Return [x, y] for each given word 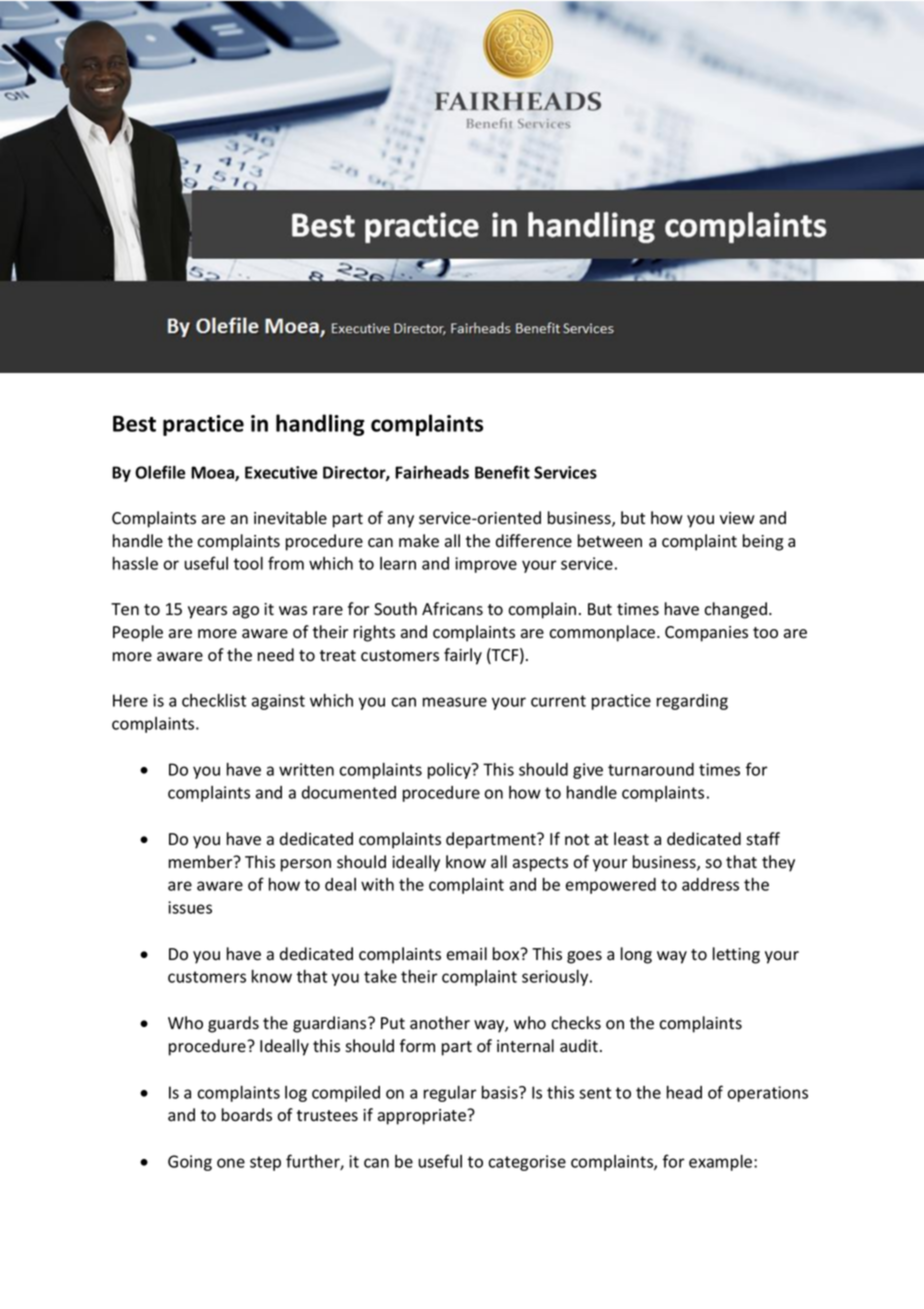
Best [134, 423]
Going [190, 1163]
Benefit [502, 472]
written [306, 769]
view [737, 518]
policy [450, 771]
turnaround [651, 769]
